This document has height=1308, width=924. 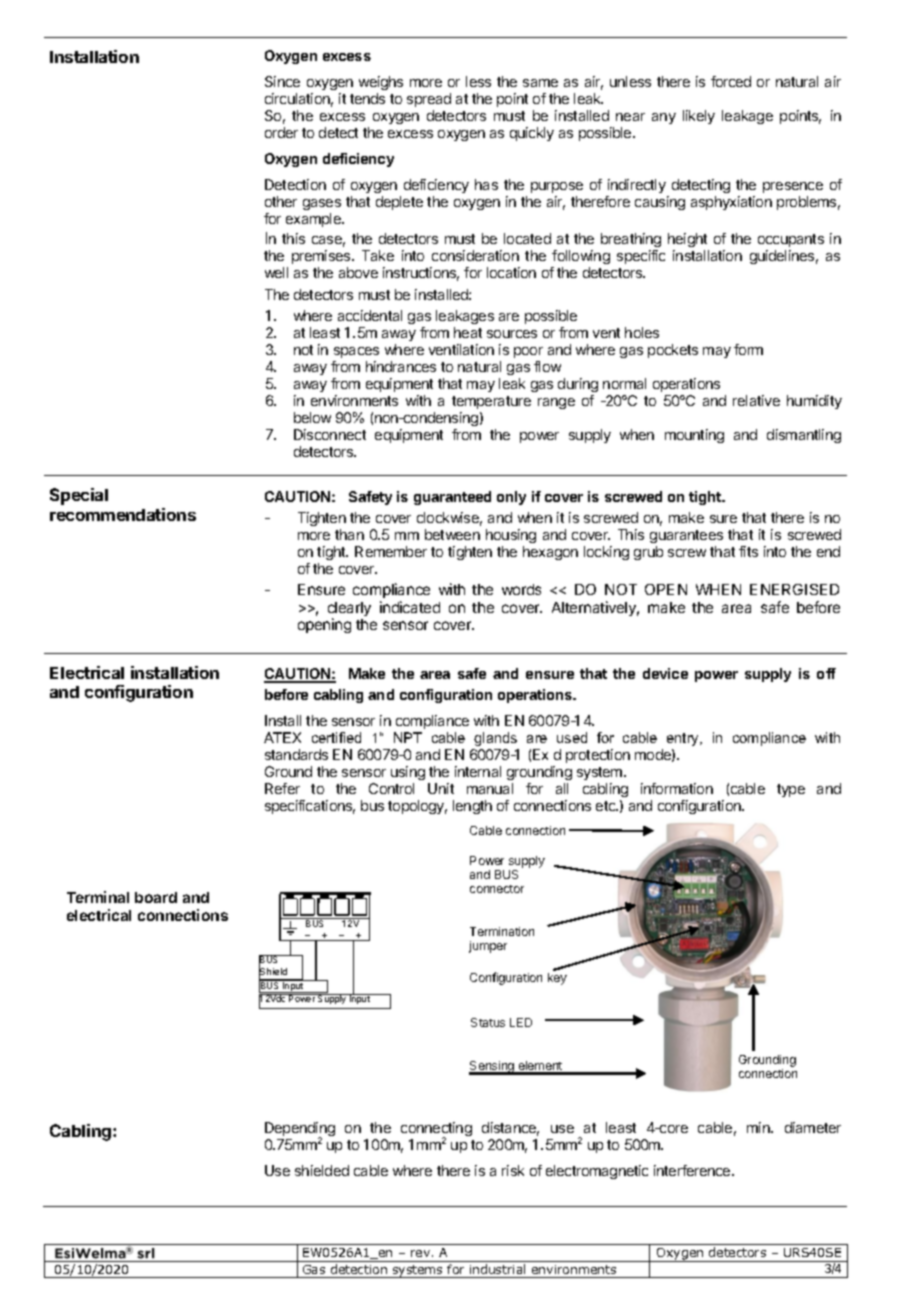 I want to click on recommendations, so click(x=123, y=514).
